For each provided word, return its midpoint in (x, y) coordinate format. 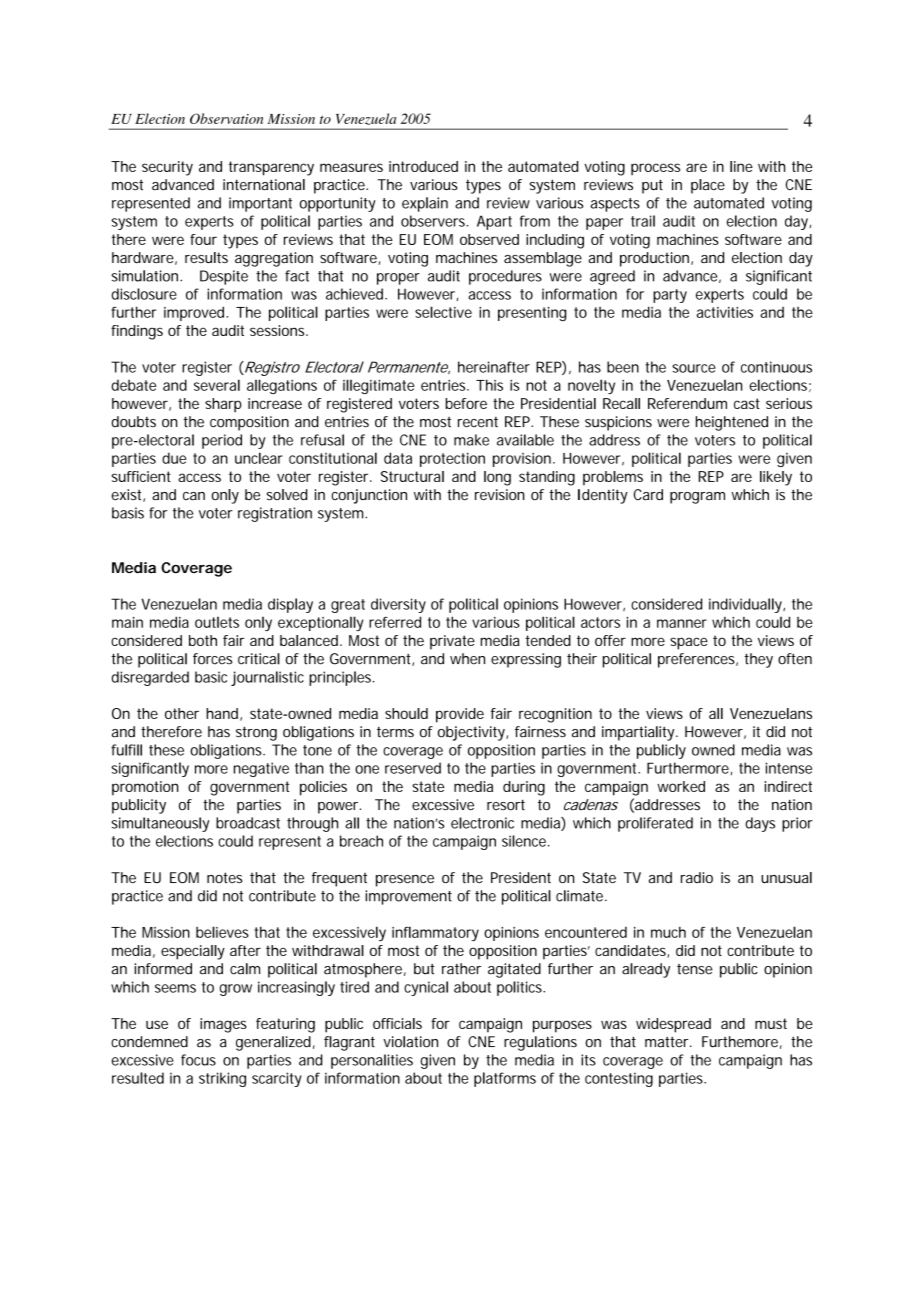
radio (697, 877)
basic (211, 677)
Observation (226, 118)
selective (443, 312)
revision (500, 495)
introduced (423, 166)
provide (460, 715)
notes (224, 877)
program (697, 498)
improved (195, 313)
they (758, 660)
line (741, 166)
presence (405, 881)
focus (198, 1060)
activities (725, 312)
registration (275, 514)
